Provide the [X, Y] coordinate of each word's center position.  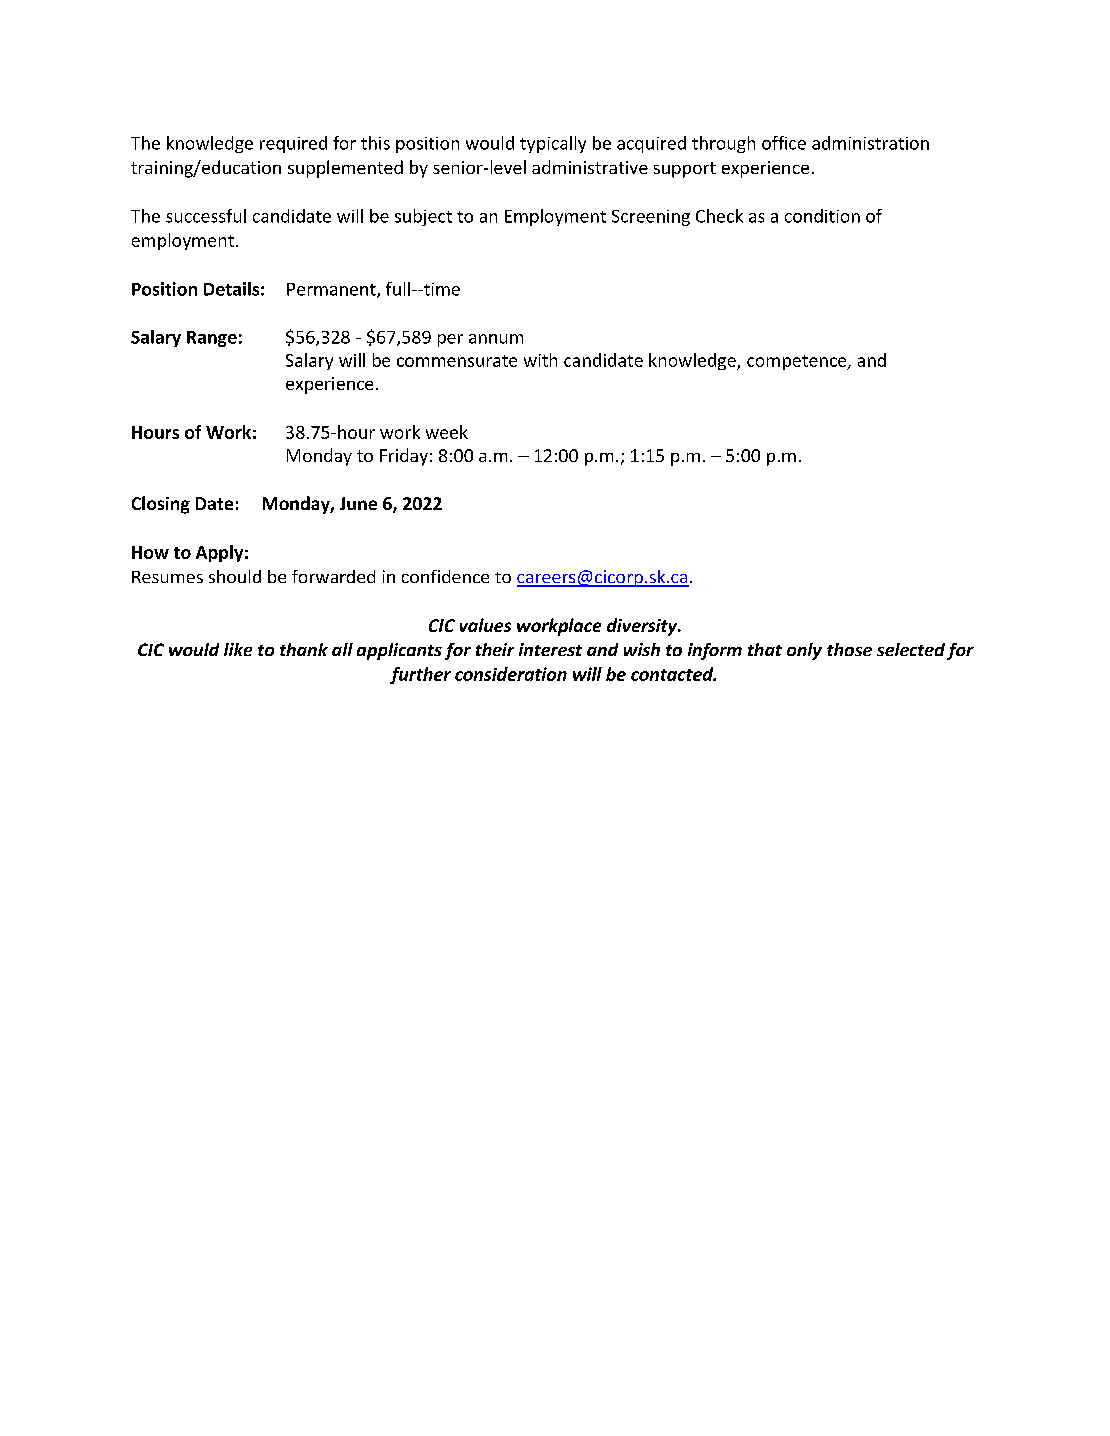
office [784, 143]
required [293, 144]
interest [550, 649]
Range [212, 339]
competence [798, 362]
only [804, 651]
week [447, 432]
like [238, 649]
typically [553, 144]
